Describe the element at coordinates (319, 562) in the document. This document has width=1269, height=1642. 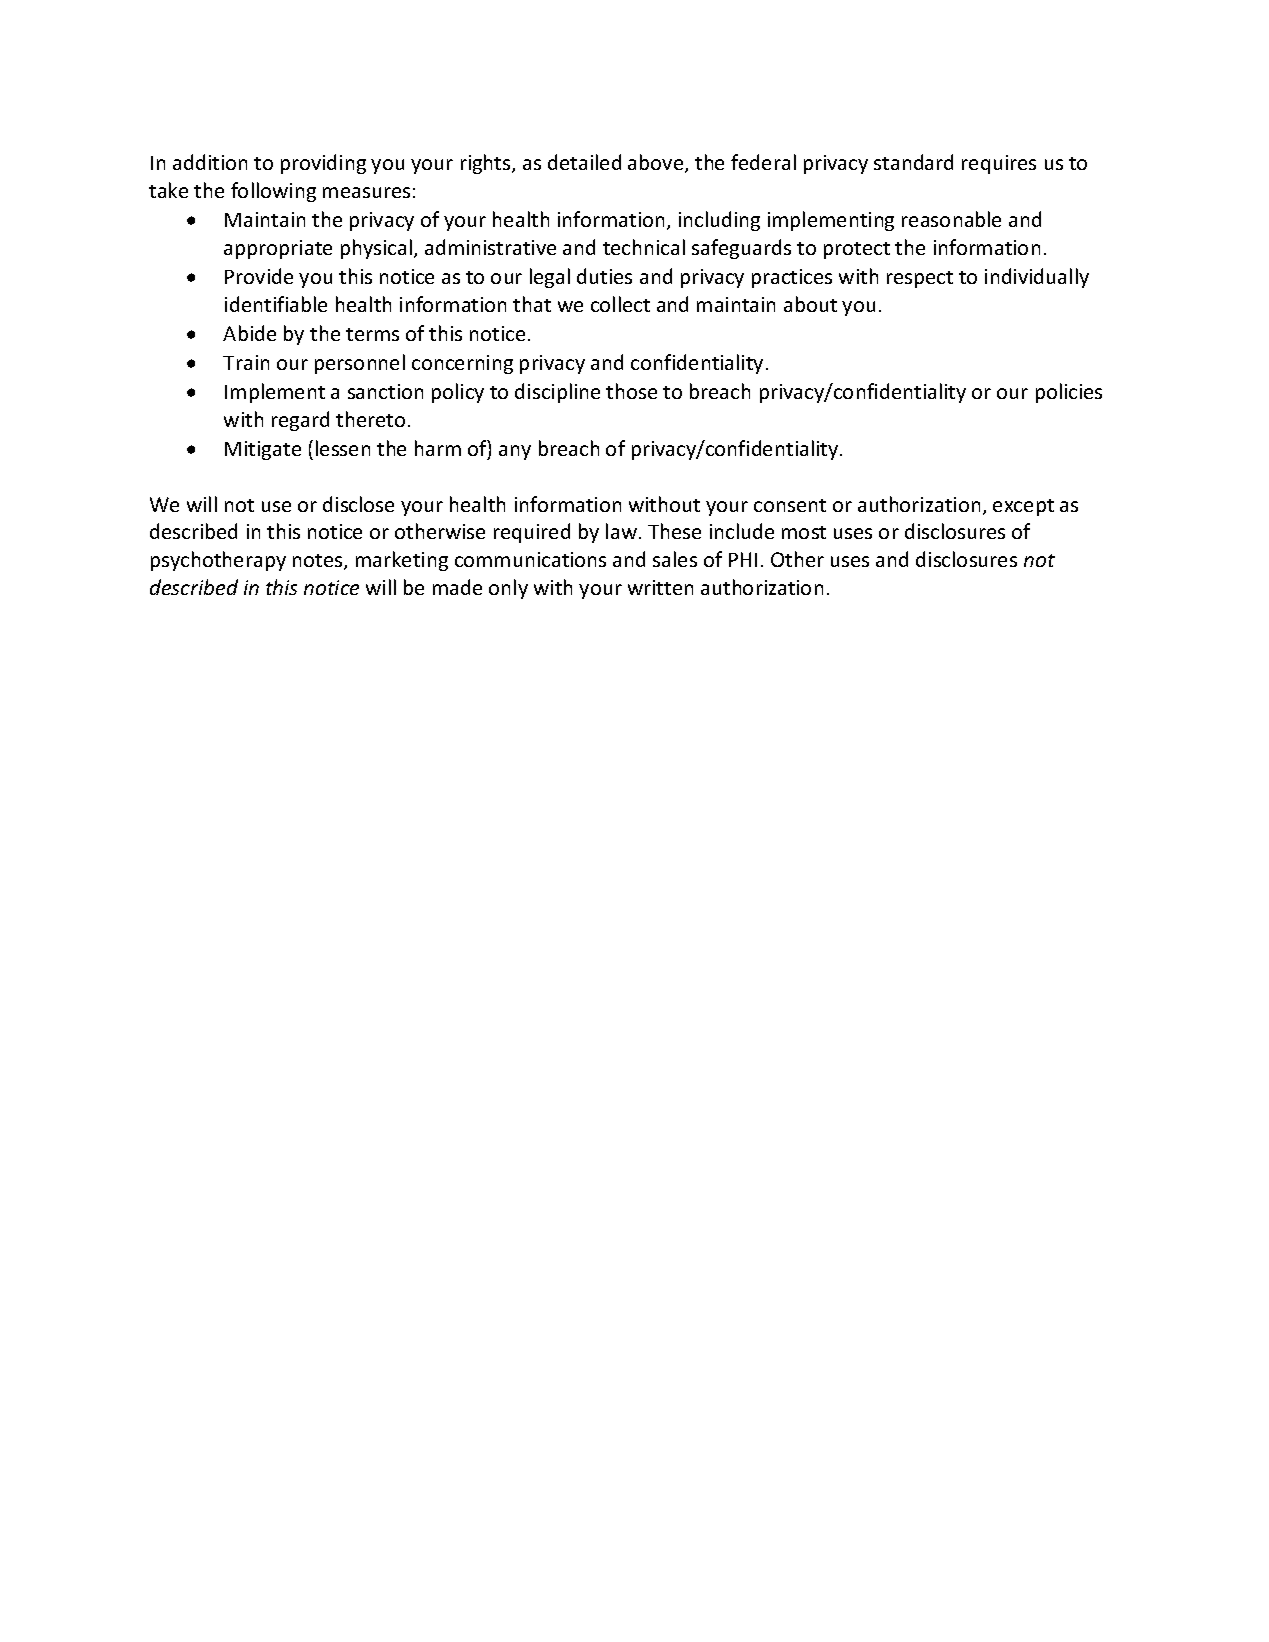
I see `notes` at that location.
